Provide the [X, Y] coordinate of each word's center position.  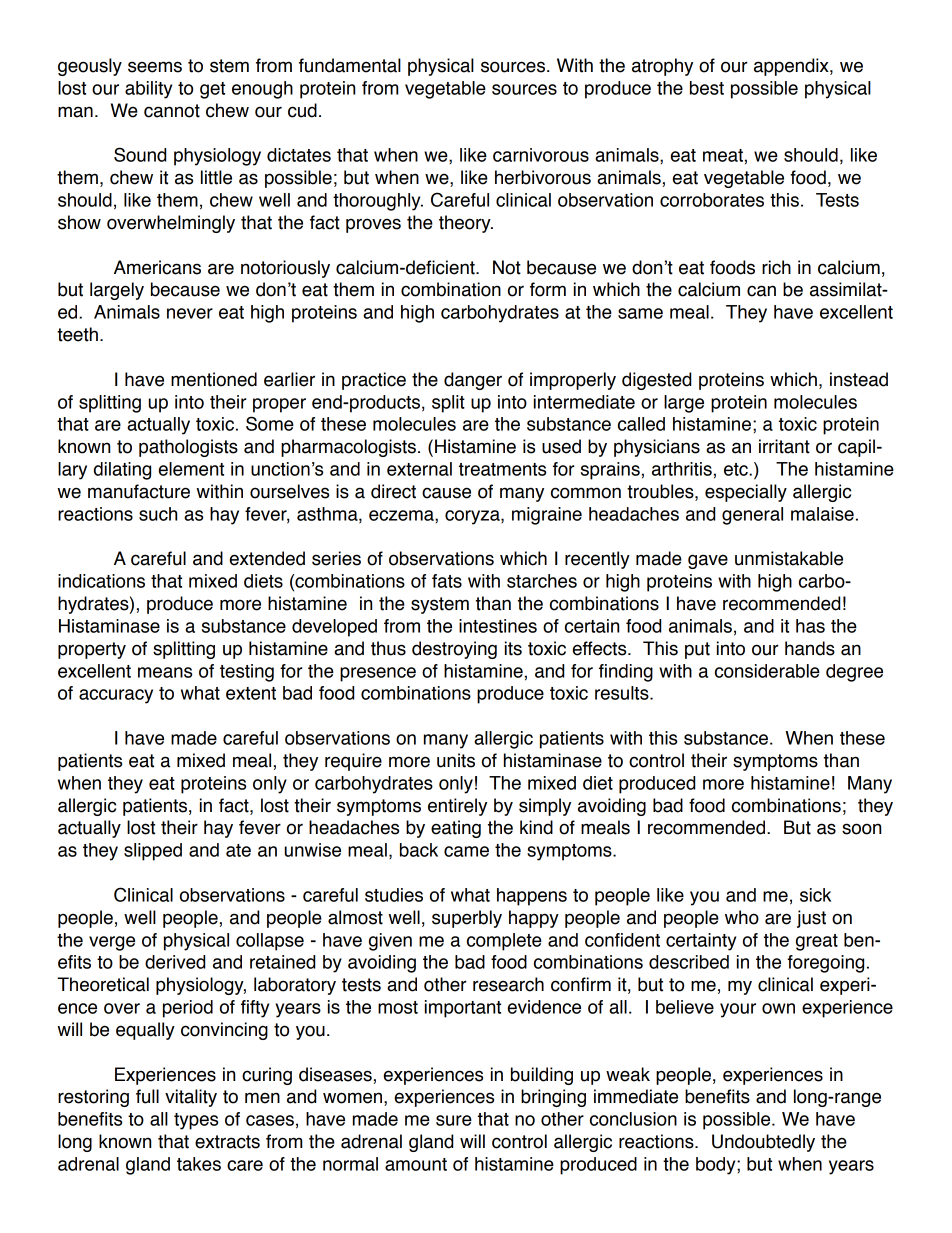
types [196, 1121]
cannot [172, 111]
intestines [498, 626]
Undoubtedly [763, 1143]
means [165, 672]
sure [454, 1120]
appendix [792, 67]
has [810, 626]
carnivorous [541, 155]
